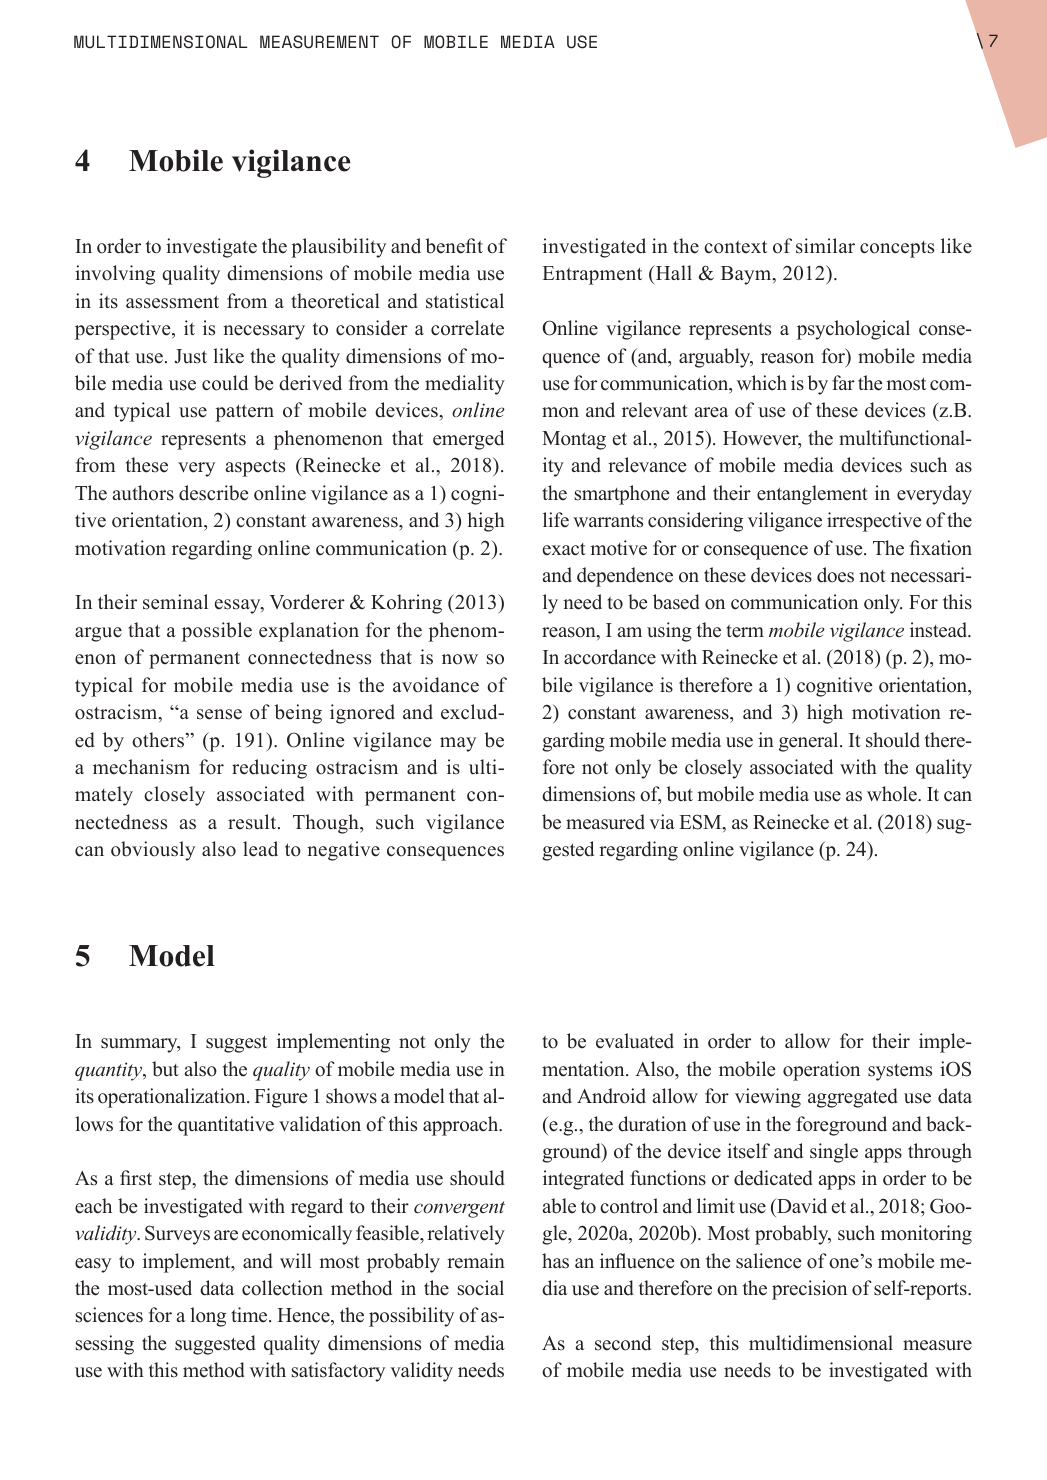 The height and width of the document is (1480, 1047). I want to click on quantity, so click(110, 1071).
